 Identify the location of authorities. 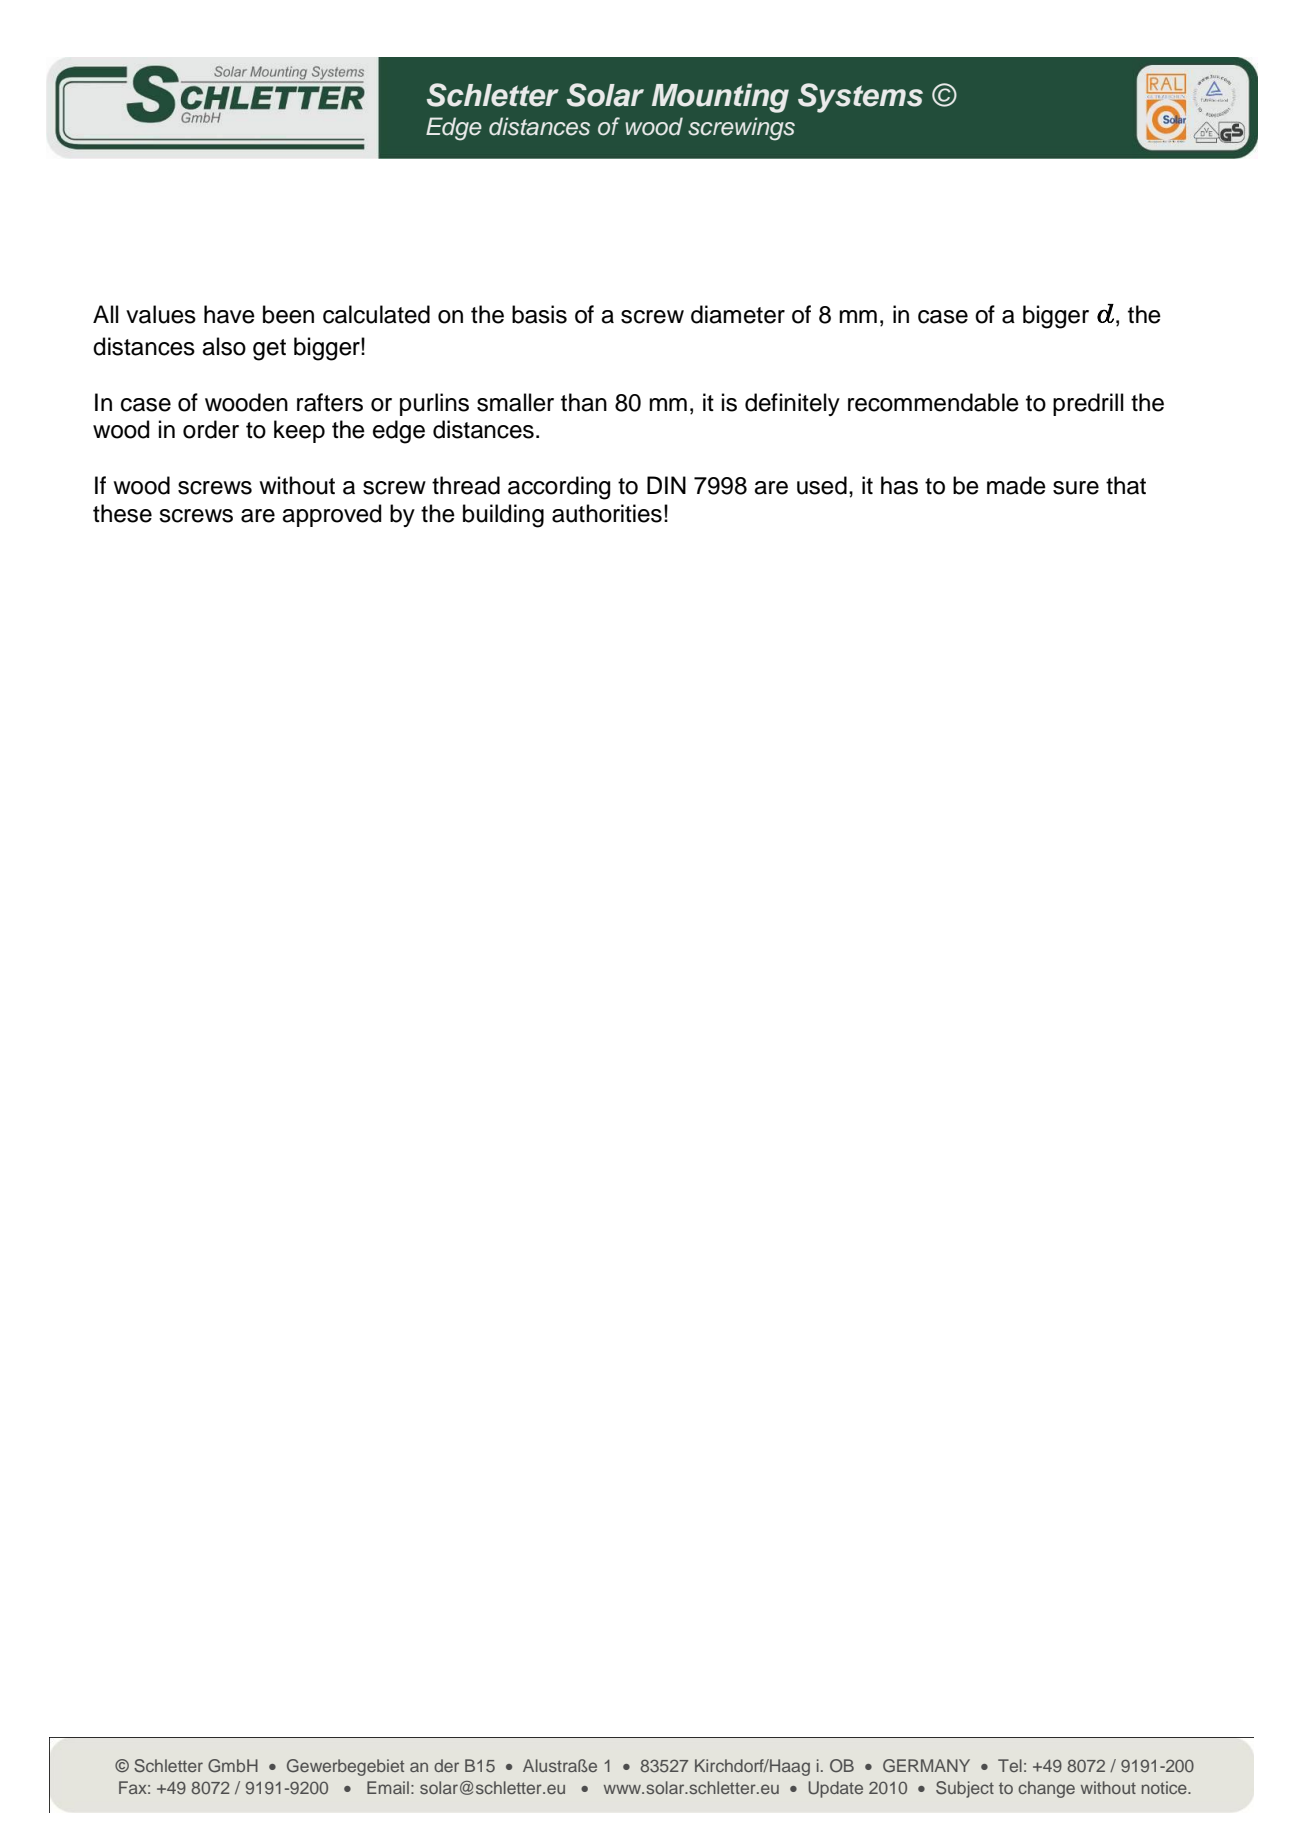
(607, 513).
